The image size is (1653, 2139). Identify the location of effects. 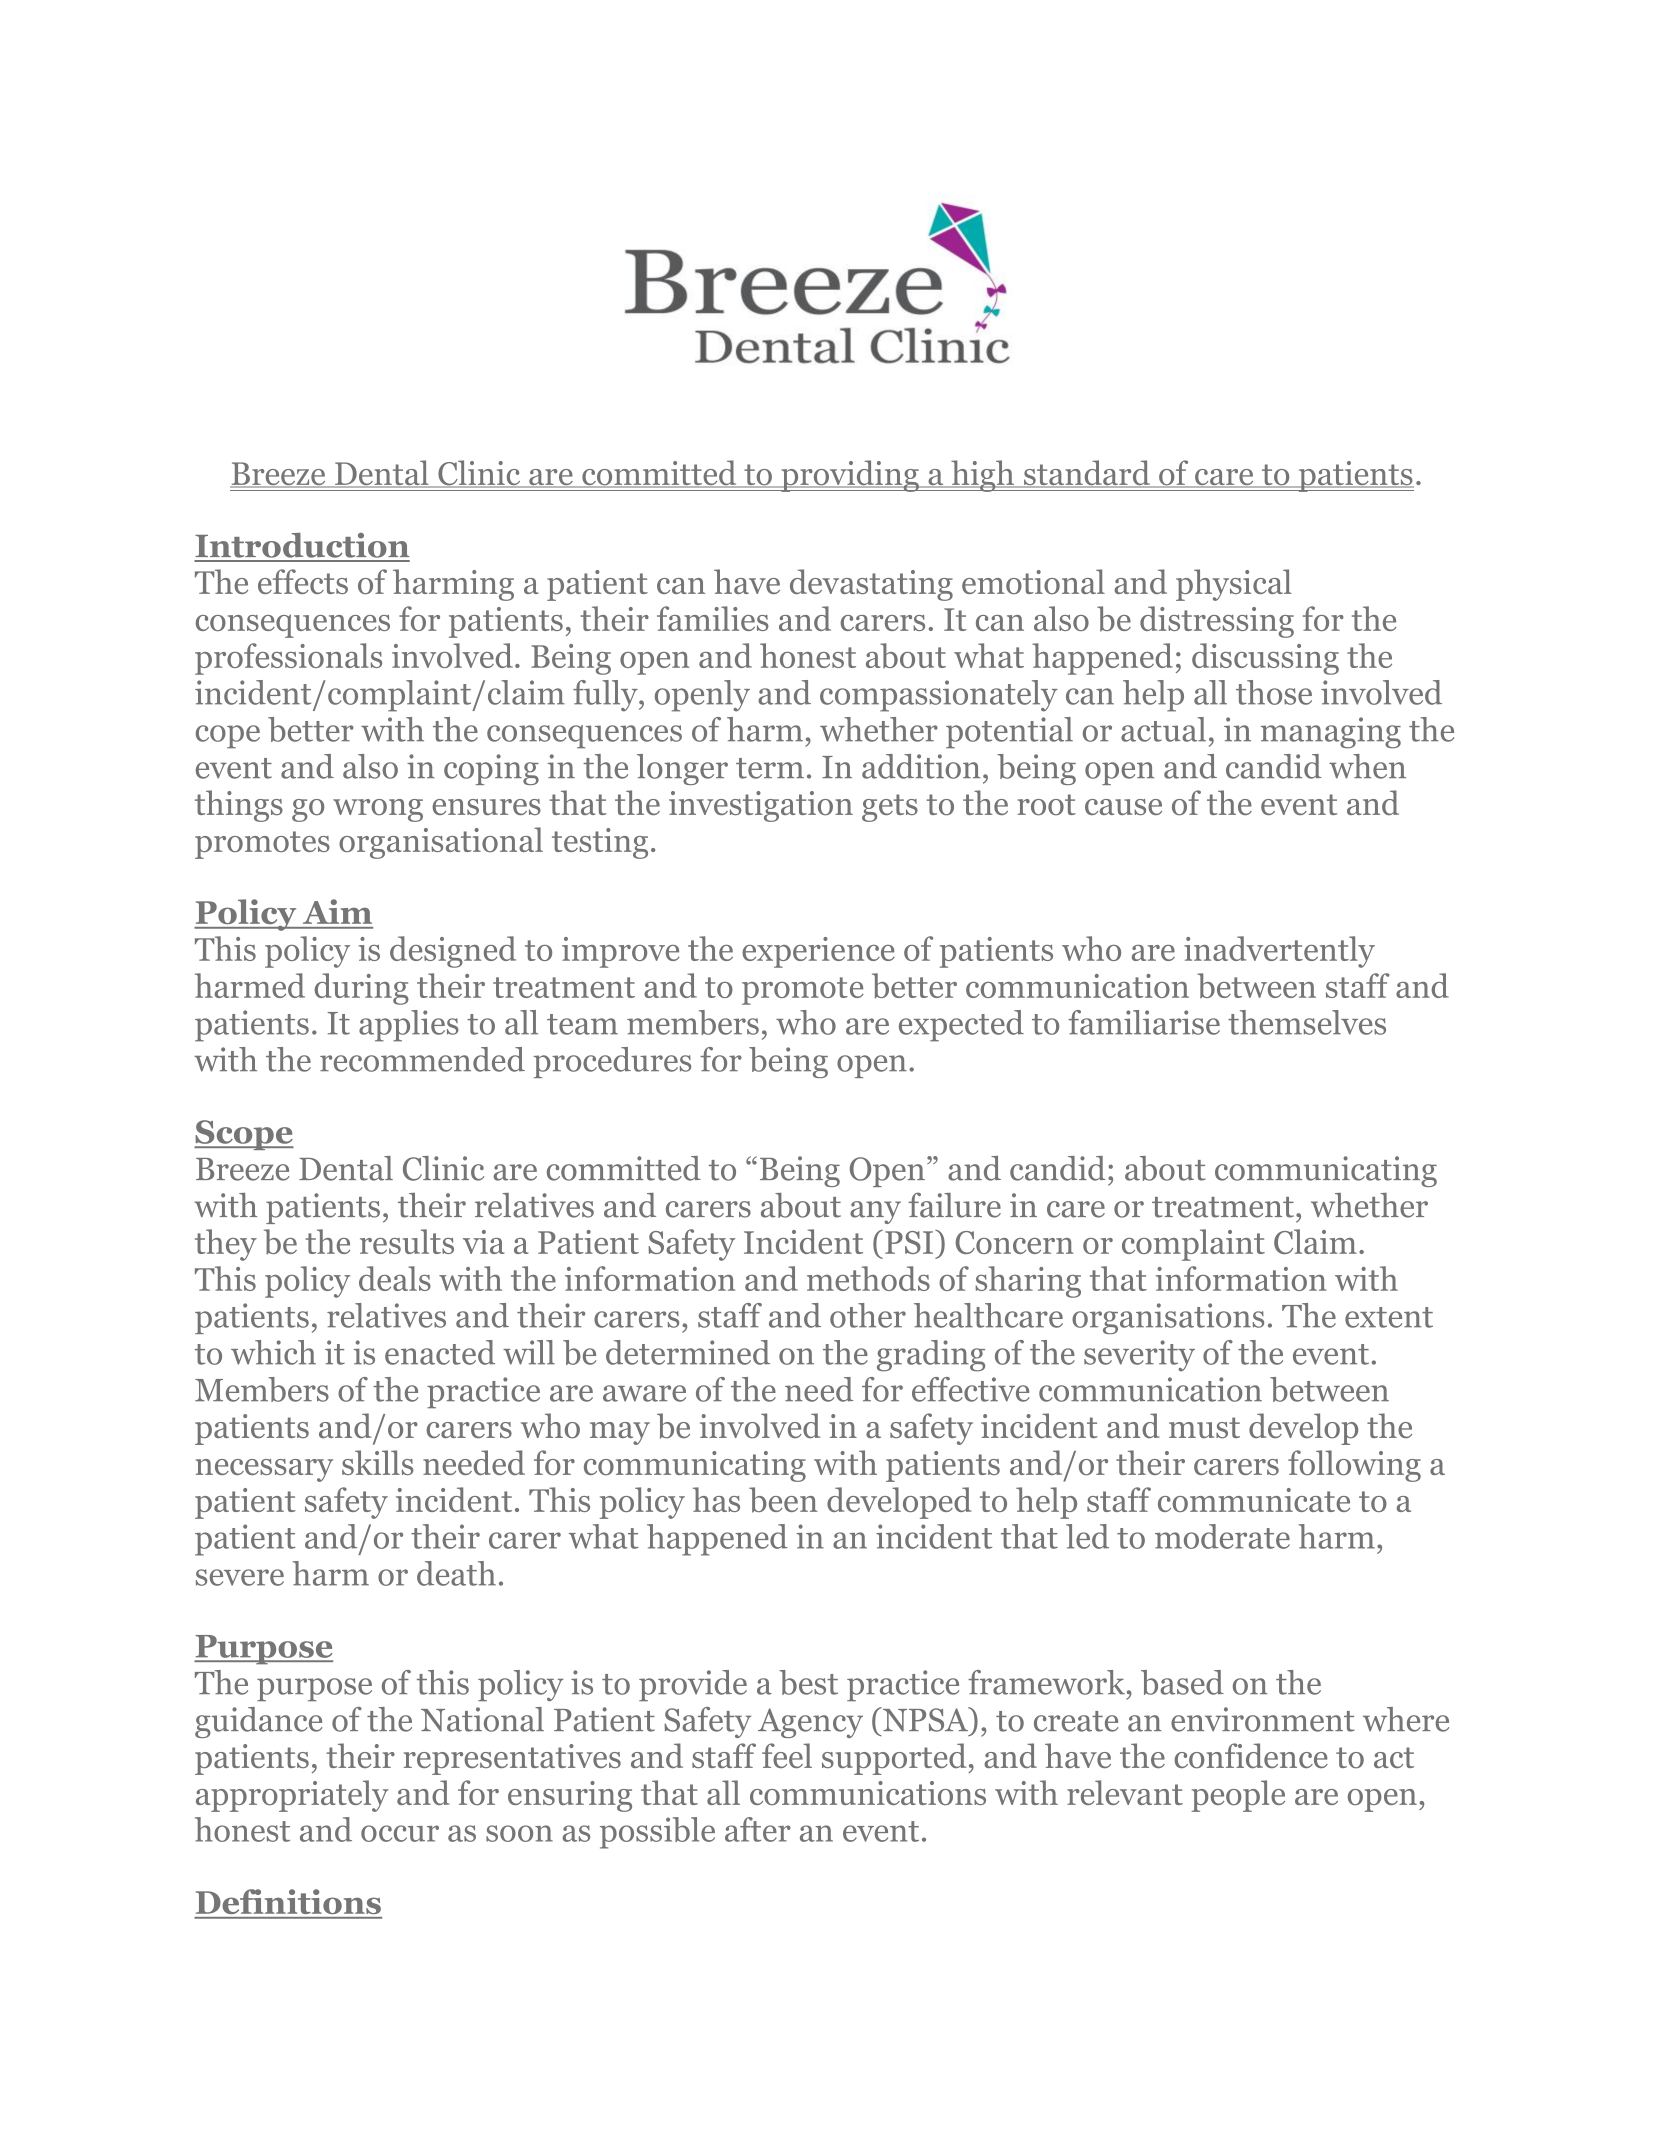
(303, 581).
